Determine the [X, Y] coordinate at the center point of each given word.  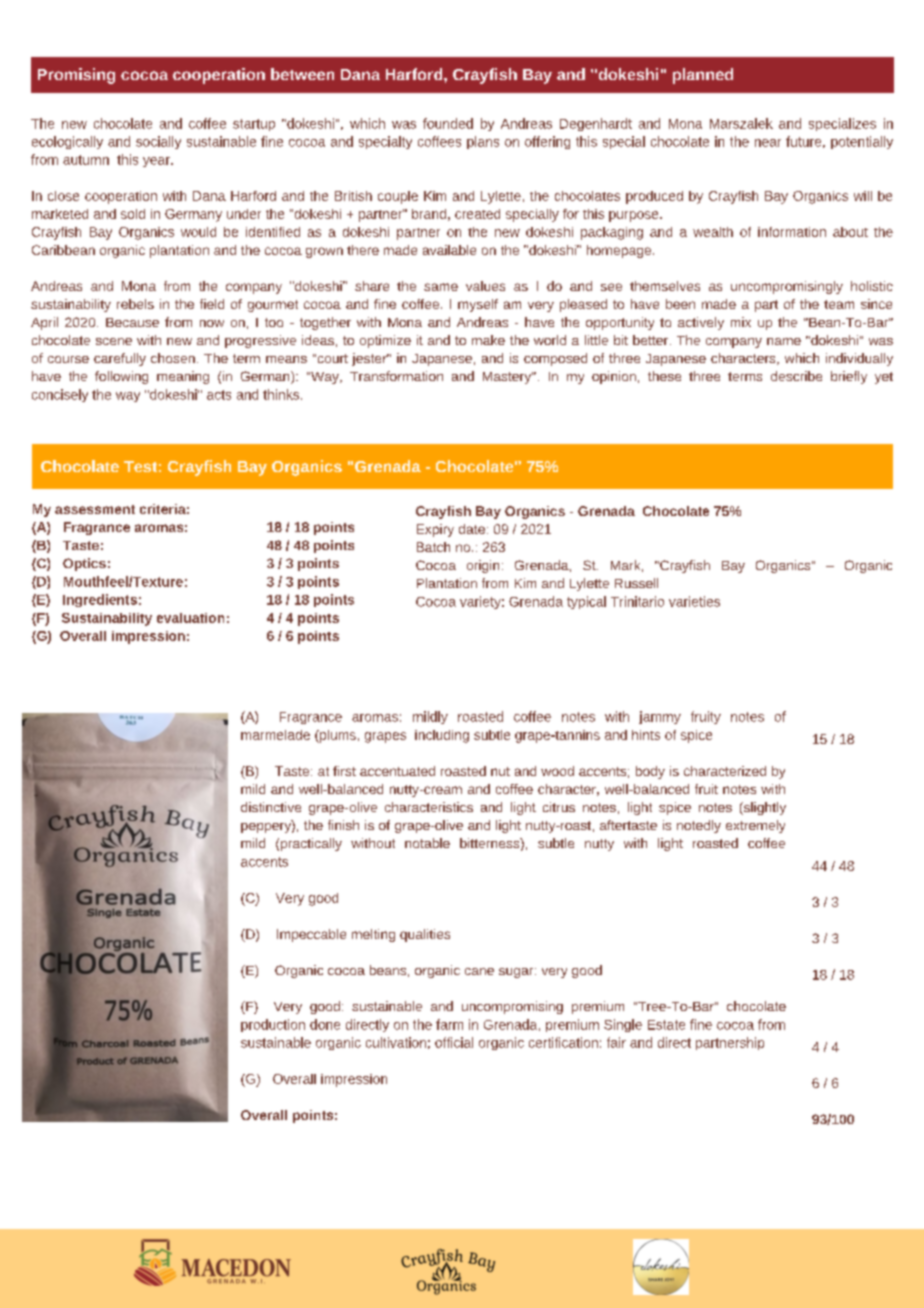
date [472, 529]
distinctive [271, 807]
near [768, 143]
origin [483, 566]
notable [427, 843]
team [839, 304]
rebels [135, 304]
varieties [694, 601]
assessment [95, 509]
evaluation [190, 618]
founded [448, 123]
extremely [755, 826]
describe [796, 376]
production [273, 1025]
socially [158, 142]
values [485, 286]
